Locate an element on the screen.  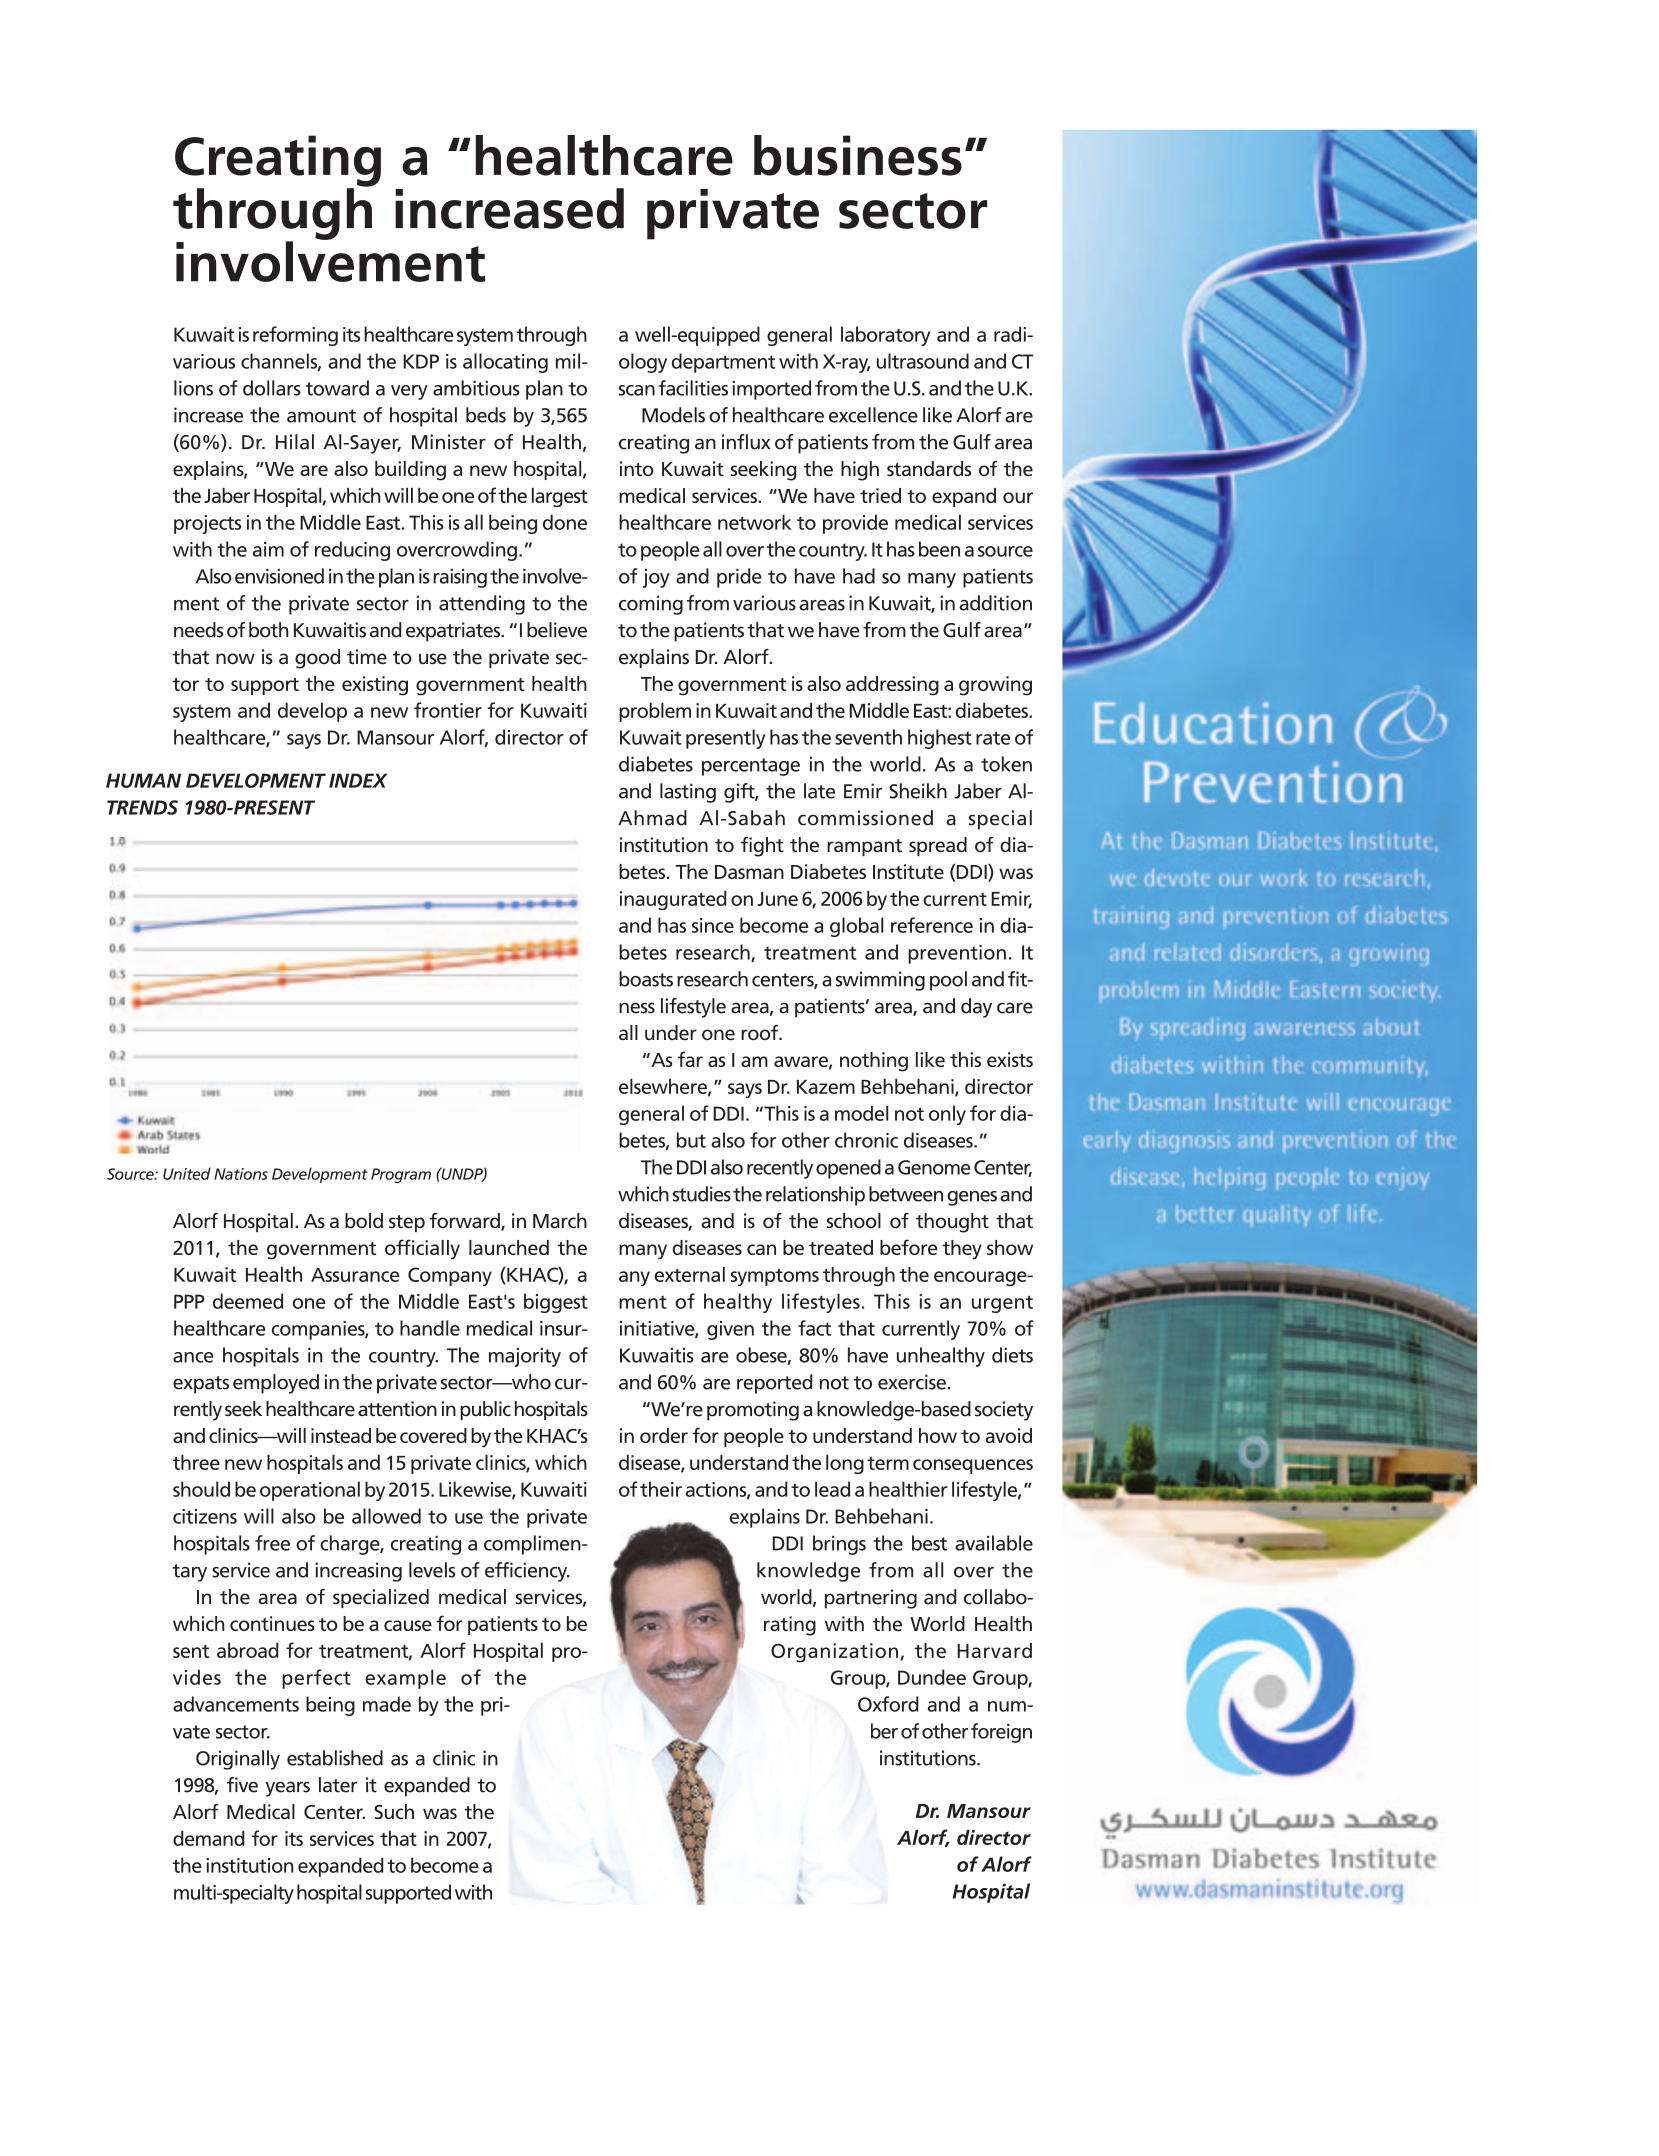
dollars is located at coordinates (272, 388).
